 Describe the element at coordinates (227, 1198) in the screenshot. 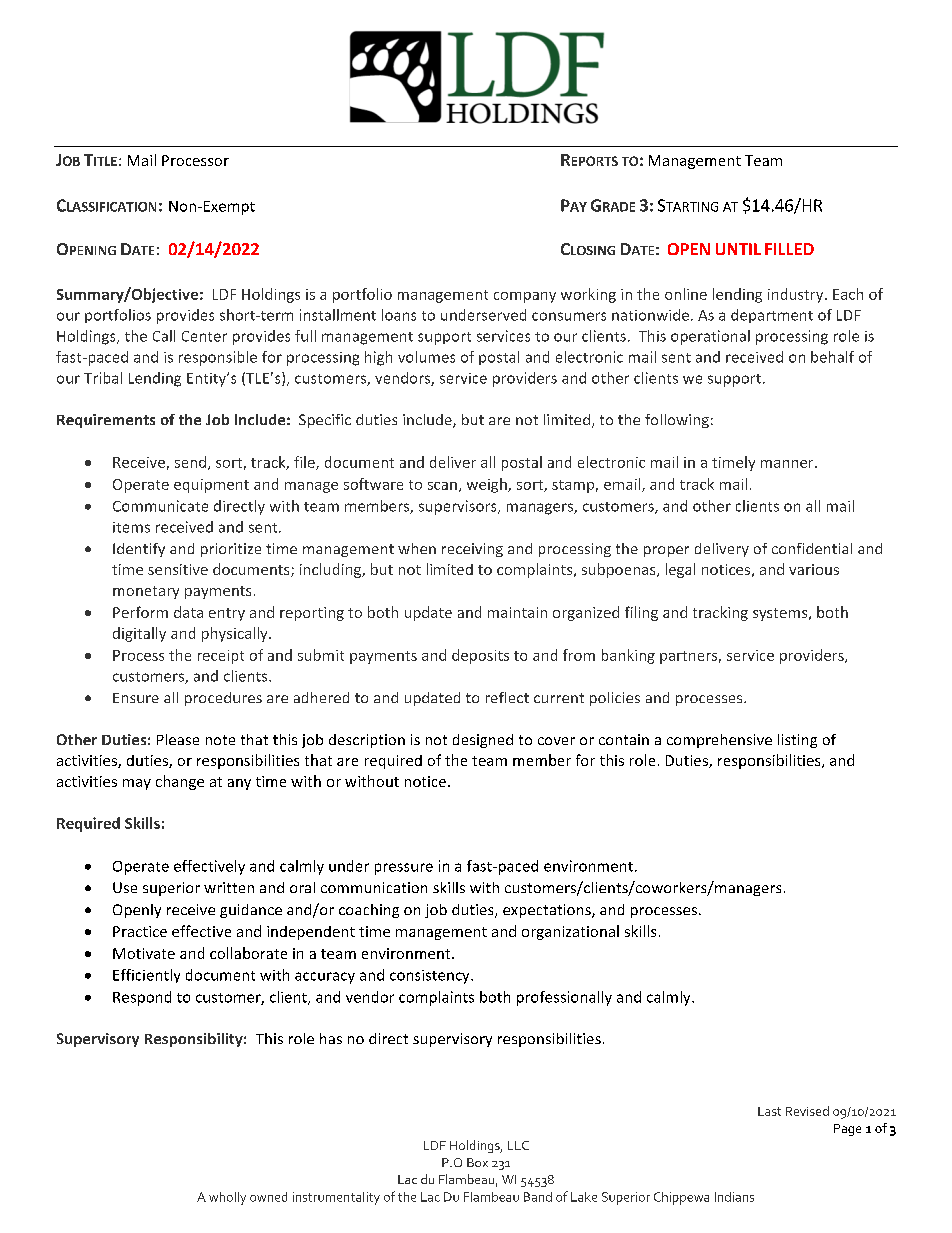

I see `wholly` at that location.
